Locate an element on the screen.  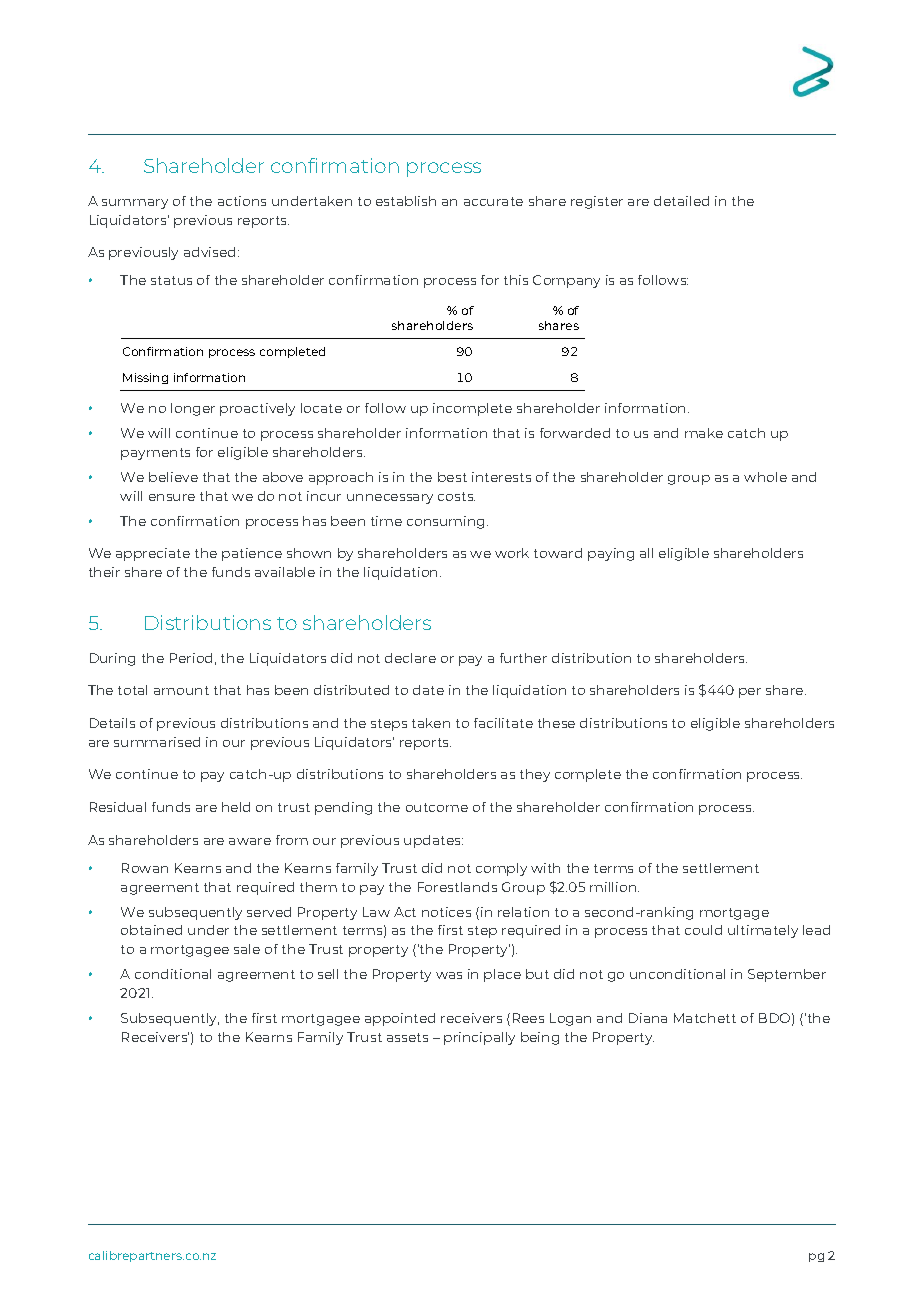
Diana is located at coordinates (648, 1018).
